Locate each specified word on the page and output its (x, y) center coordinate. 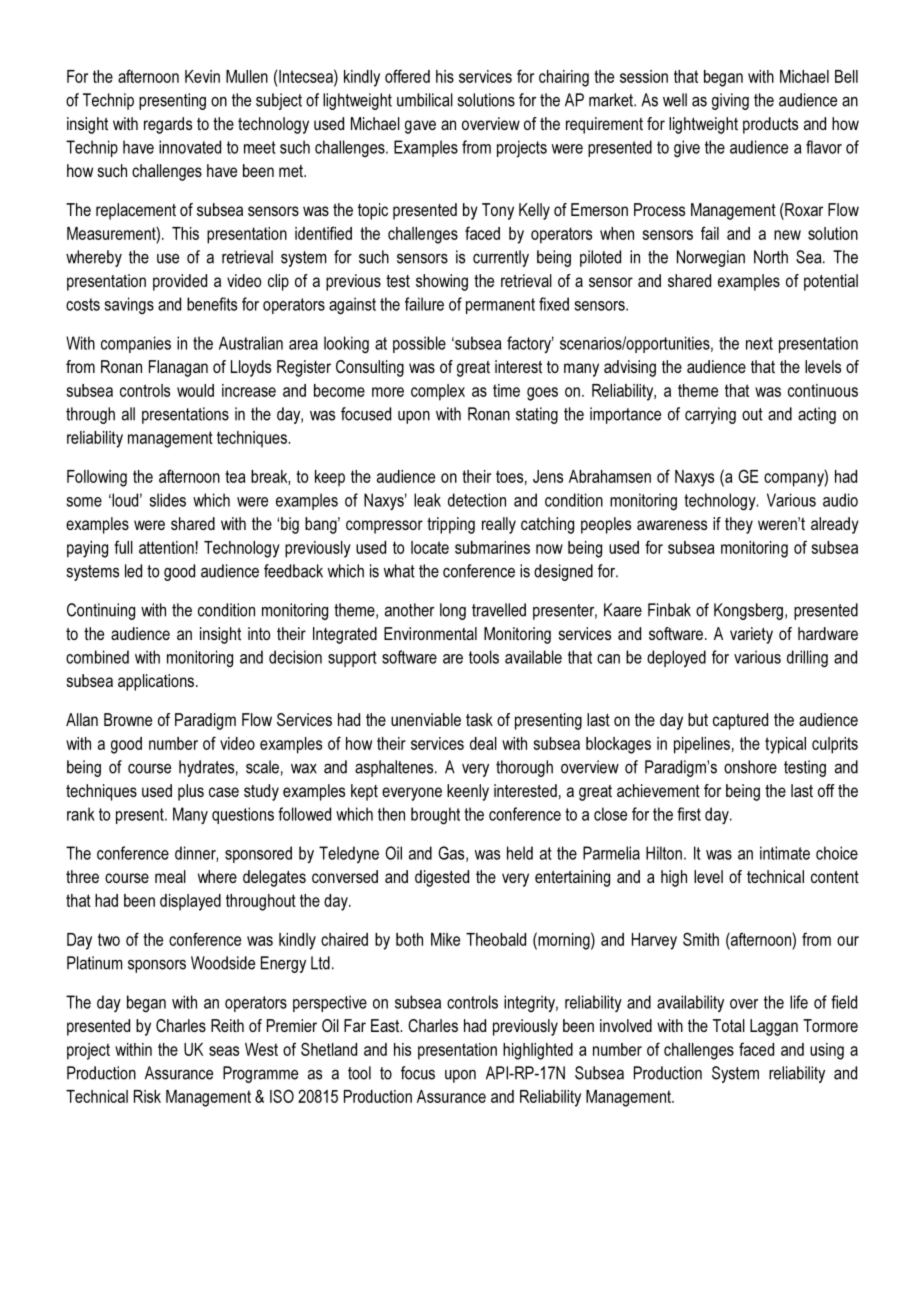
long (453, 611)
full (123, 547)
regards (168, 125)
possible (419, 344)
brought (435, 816)
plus (191, 792)
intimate (785, 853)
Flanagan (178, 368)
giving (730, 101)
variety (751, 635)
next (759, 343)
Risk (147, 1096)
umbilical (425, 100)
